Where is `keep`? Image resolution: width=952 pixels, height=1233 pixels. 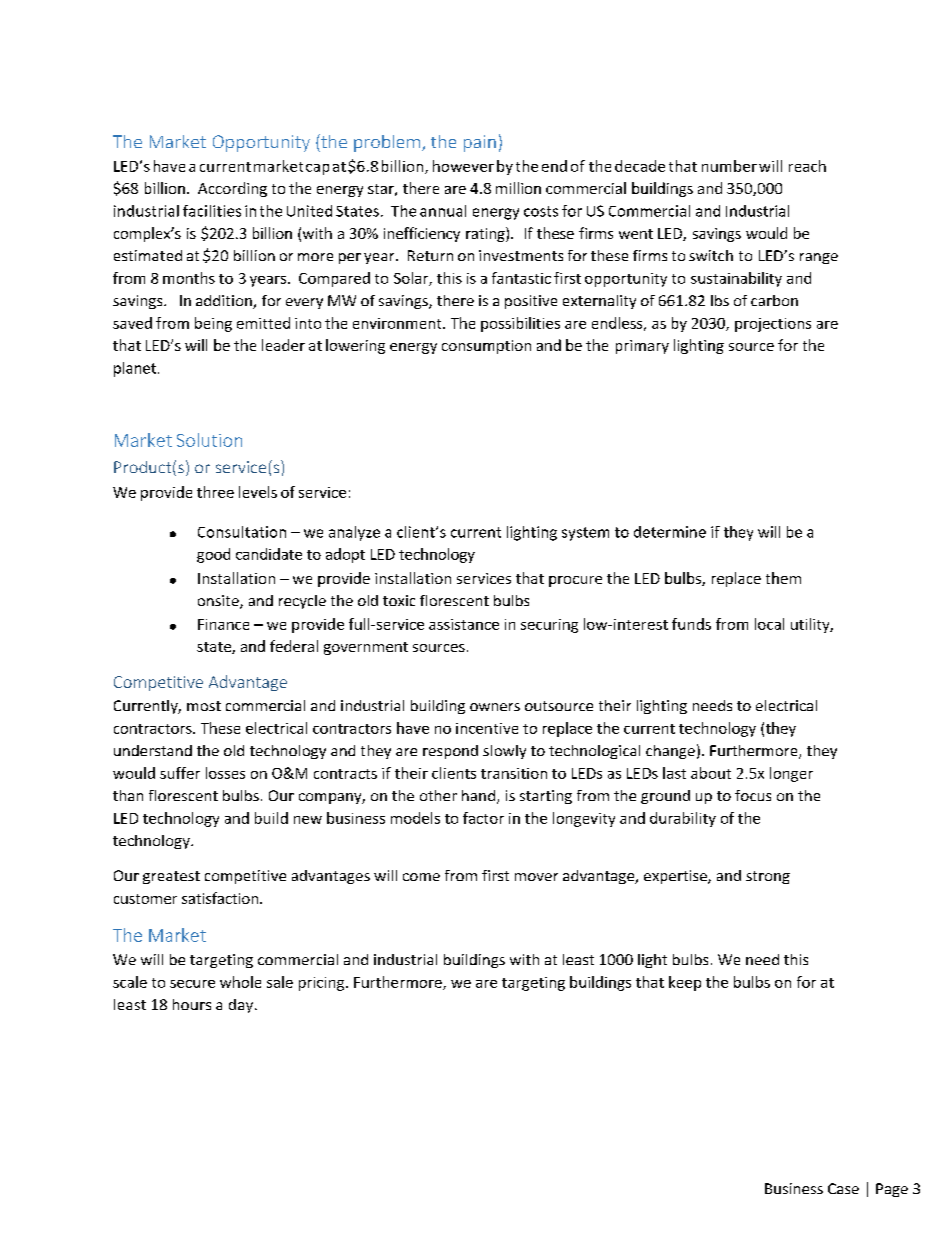
keep is located at coordinates (685, 983).
